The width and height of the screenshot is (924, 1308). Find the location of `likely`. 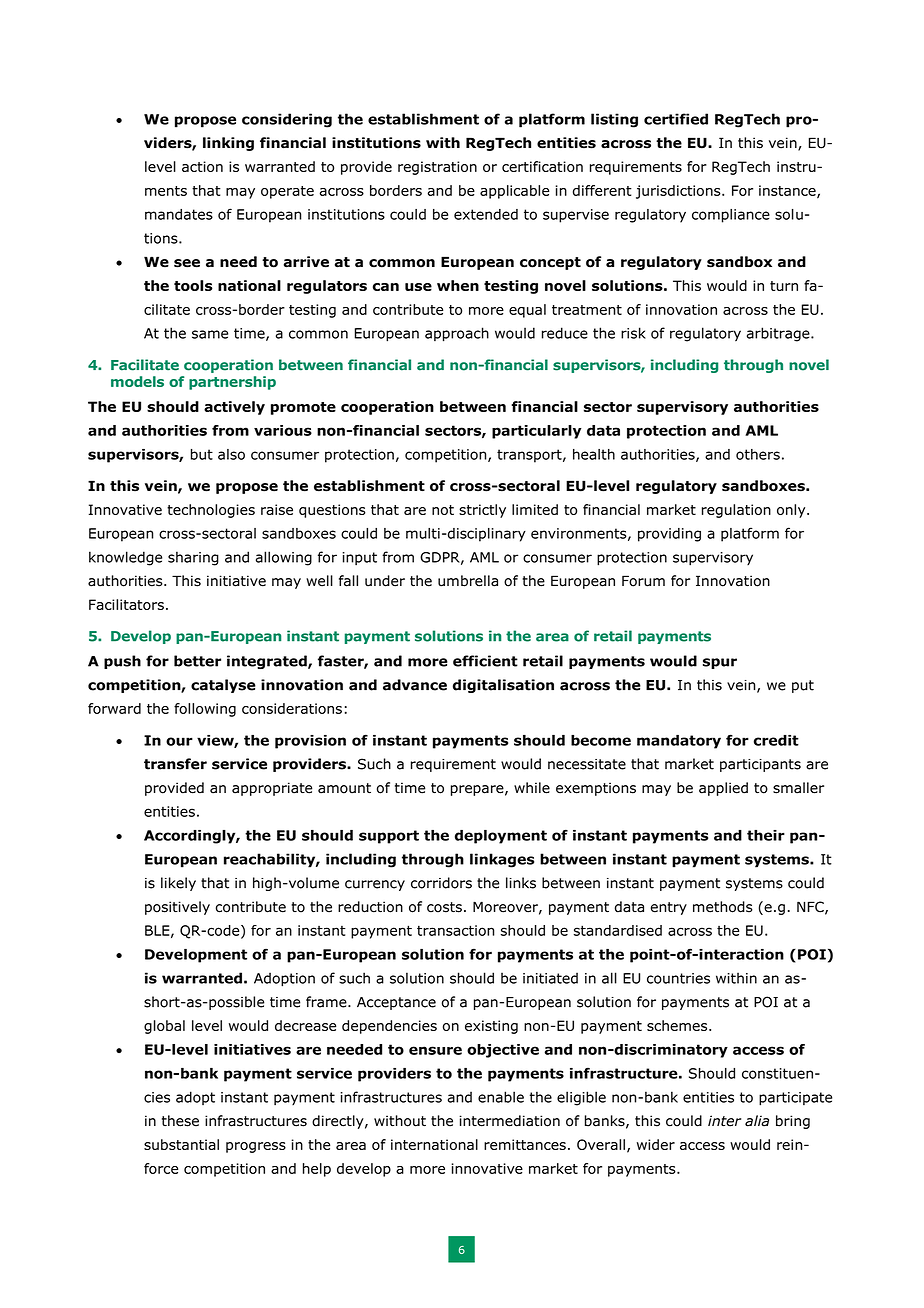

likely is located at coordinates (178, 884).
